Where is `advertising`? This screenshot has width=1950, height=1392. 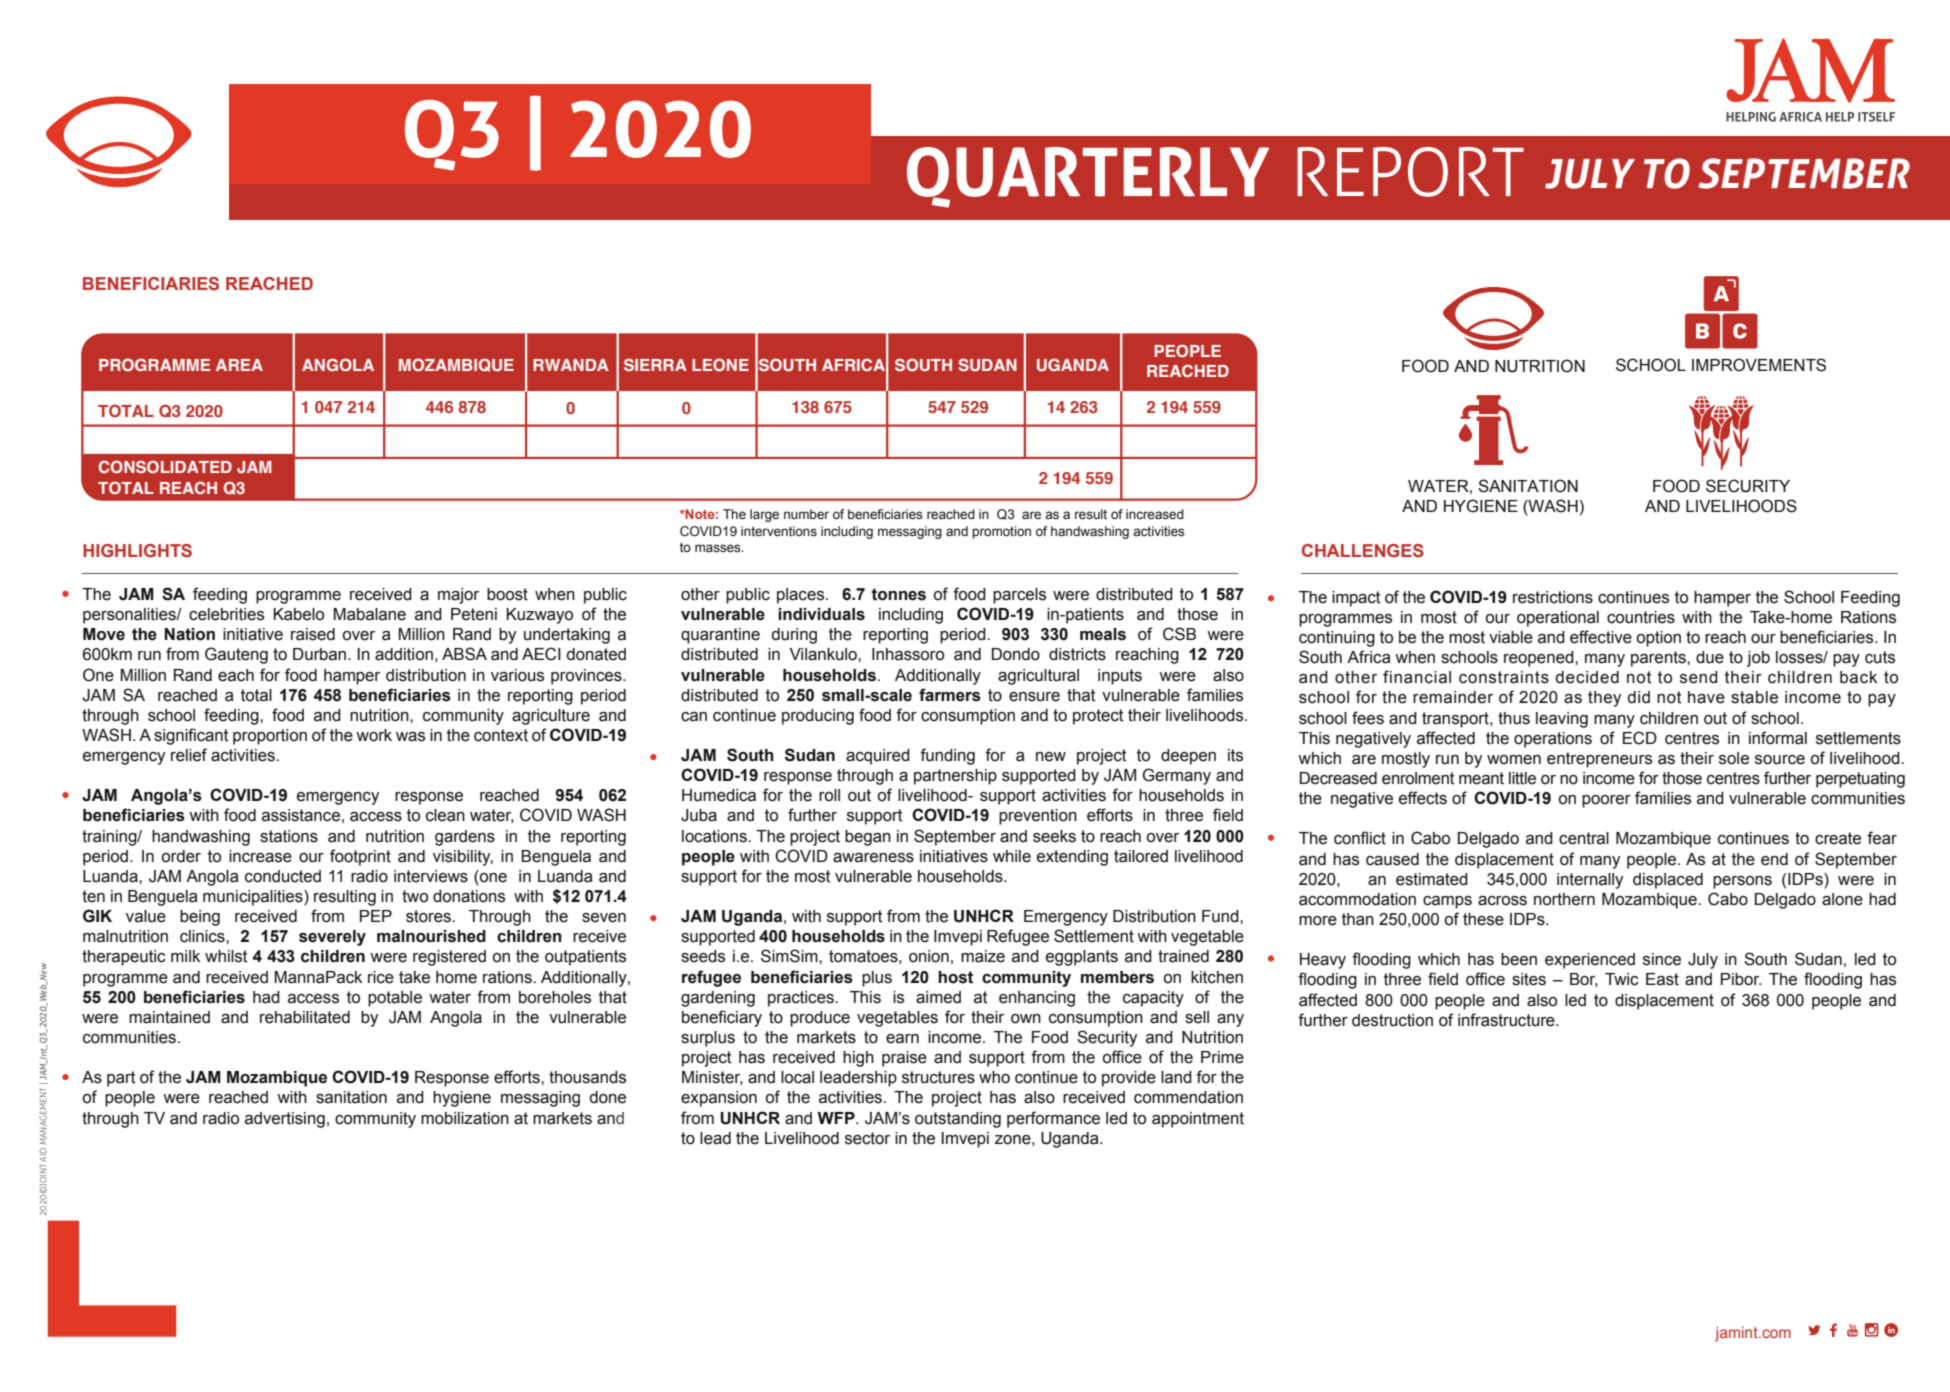 advertising is located at coordinates (285, 1120).
